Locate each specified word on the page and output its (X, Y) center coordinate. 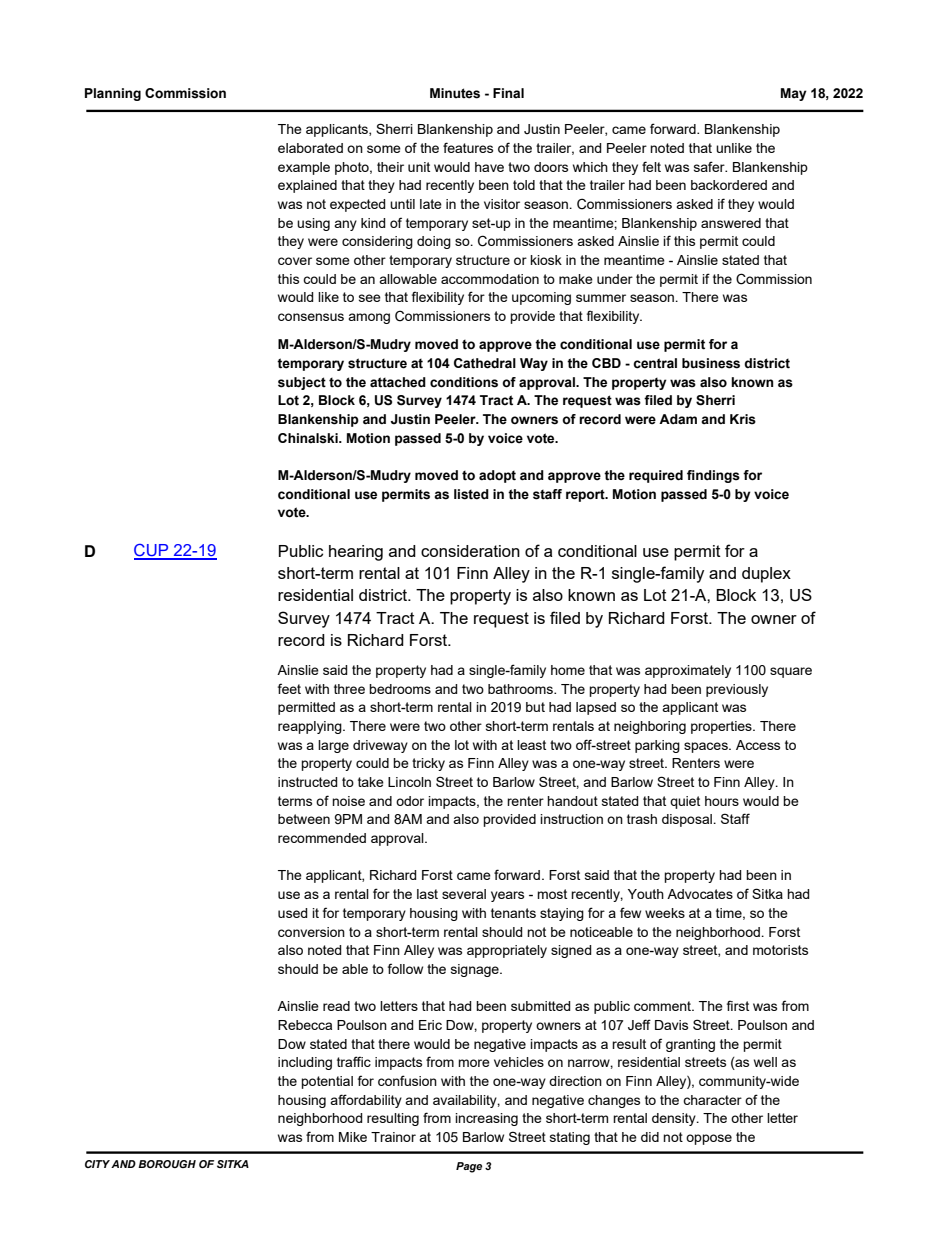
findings (713, 476)
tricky (428, 764)
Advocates (700, 894)
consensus (311, 317)
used (293, 913)
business (711, 363)
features (468, 147)
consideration (470, 551)
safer (710, 166)
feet (289, 688)
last (427, 894)
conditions (464, 382)
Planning (113, 94)
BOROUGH (167, 1164)
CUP (152, 551)
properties (722, 727)
